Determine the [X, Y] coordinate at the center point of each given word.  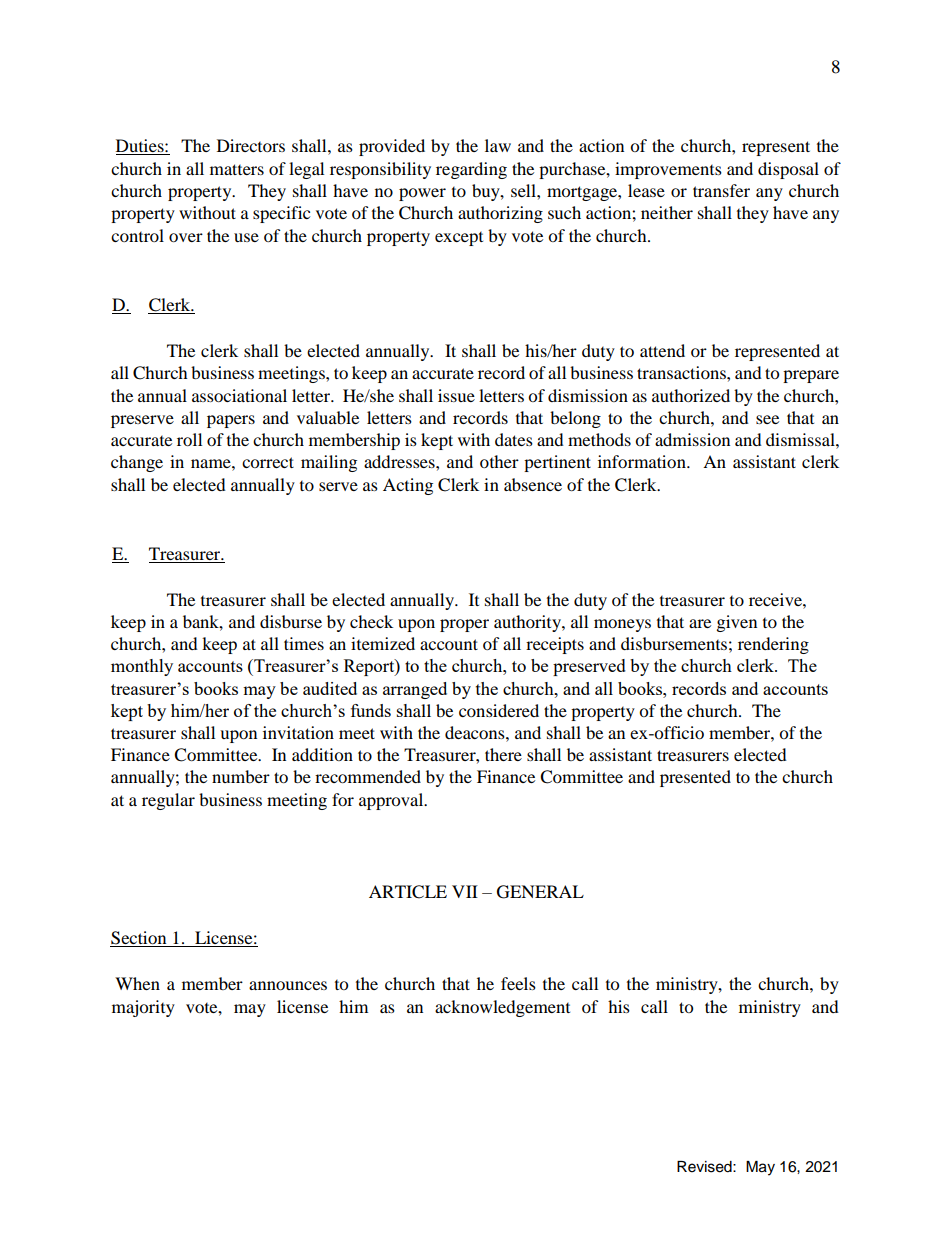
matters [237, 169]
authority [528, 623]
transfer [721, 190]
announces [288, 985]
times [304, 643]
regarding [471, 170]
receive [776, 599]
